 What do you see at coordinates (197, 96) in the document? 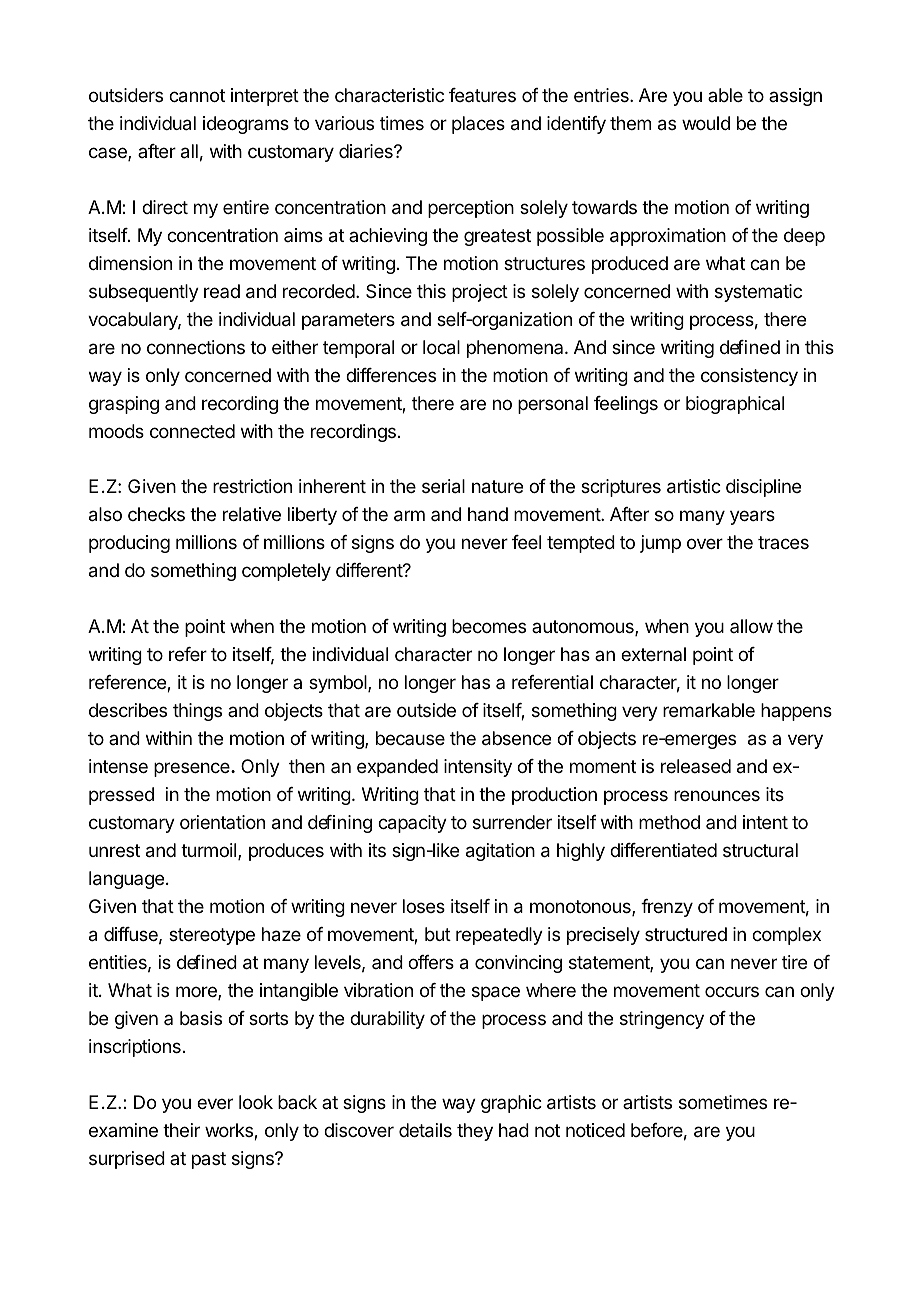
I see `cannot` at bounding box center [197, 96].
